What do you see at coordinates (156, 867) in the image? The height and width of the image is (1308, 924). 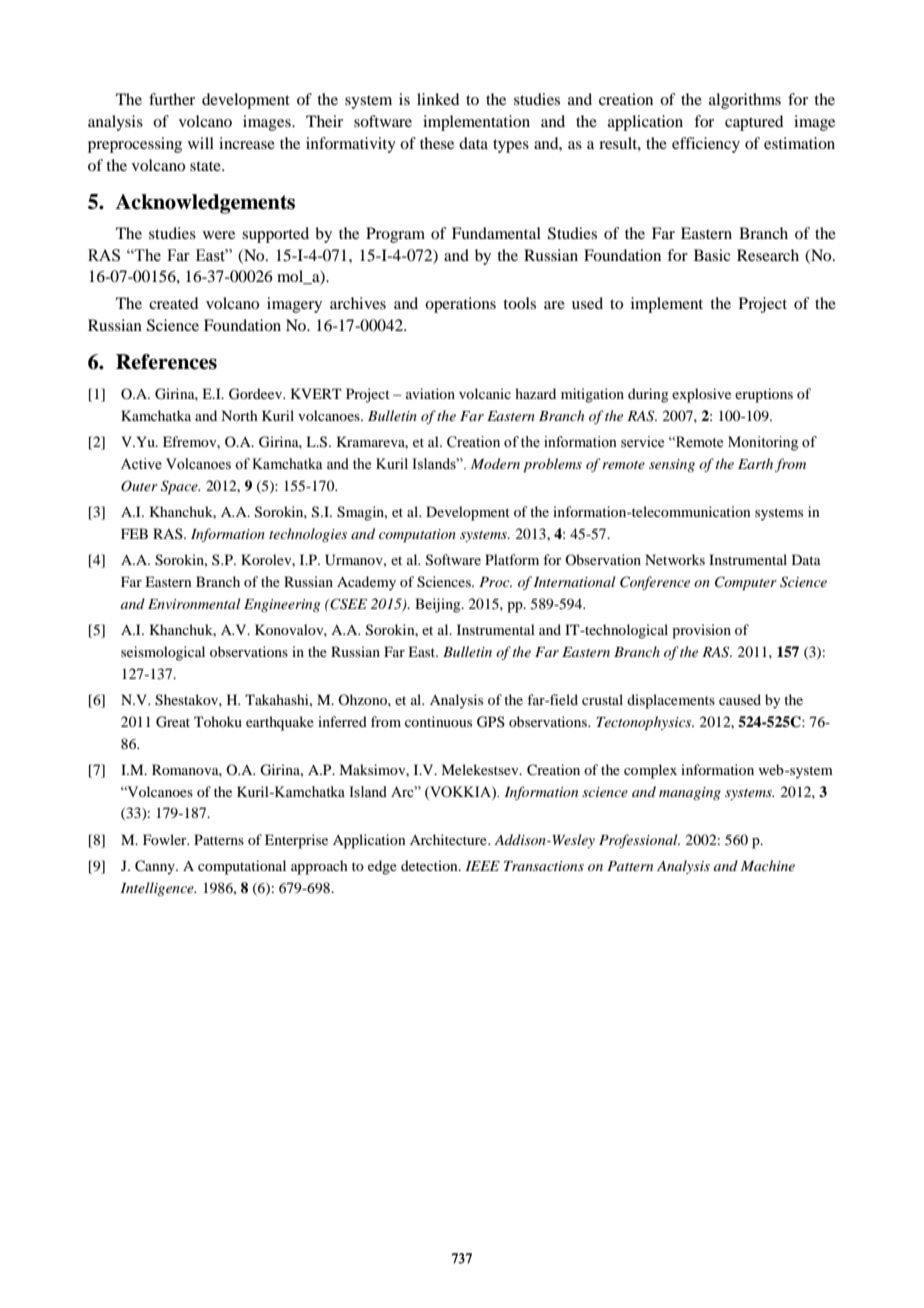 I see `Canny` at bounding box center [156, 867].
